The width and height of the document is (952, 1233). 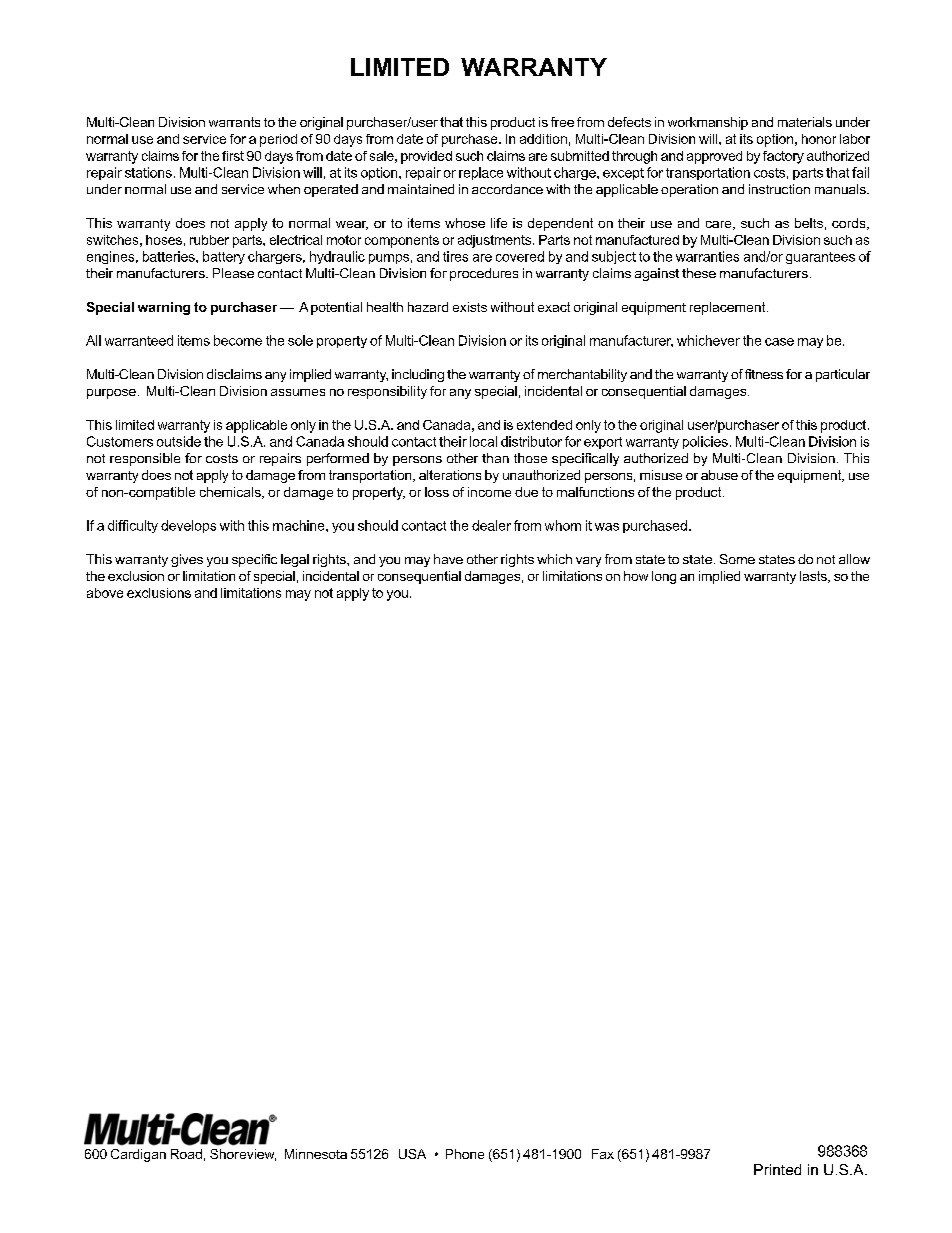 What do you see at coordinates (783, 157) in the document?
I see `factory` at bounding box center [783, 157].
